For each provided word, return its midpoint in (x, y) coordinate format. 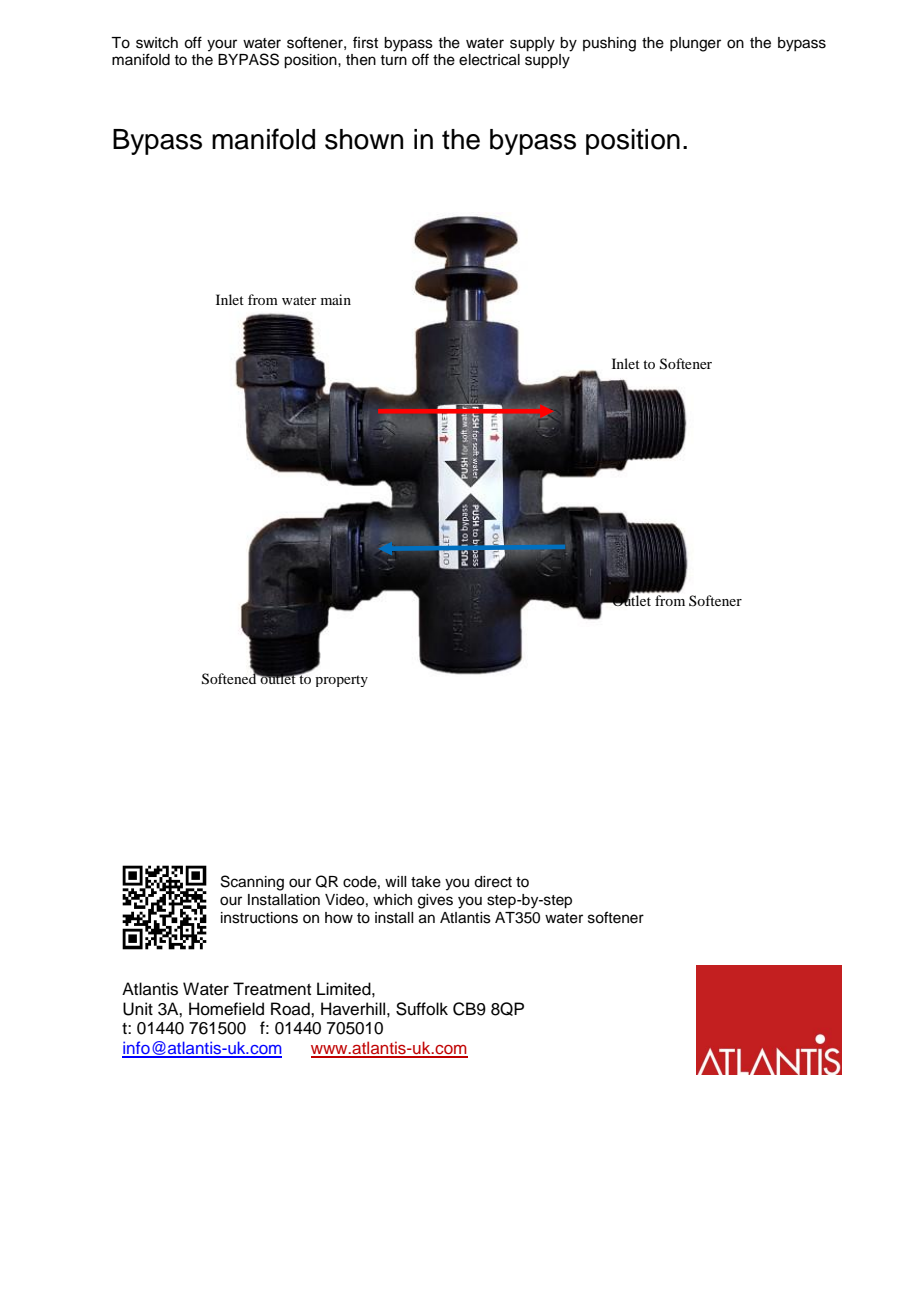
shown (364, 139)
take (426, 882)
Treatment (272, 989)
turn (393, 60)
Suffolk (422, 1009)
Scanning (252, 883)
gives (435, 901)
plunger (695, 44)
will (395, 881)
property (341, 681)
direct (493, 882)
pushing (609, 44)
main (336, 299)
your (222, 45)
